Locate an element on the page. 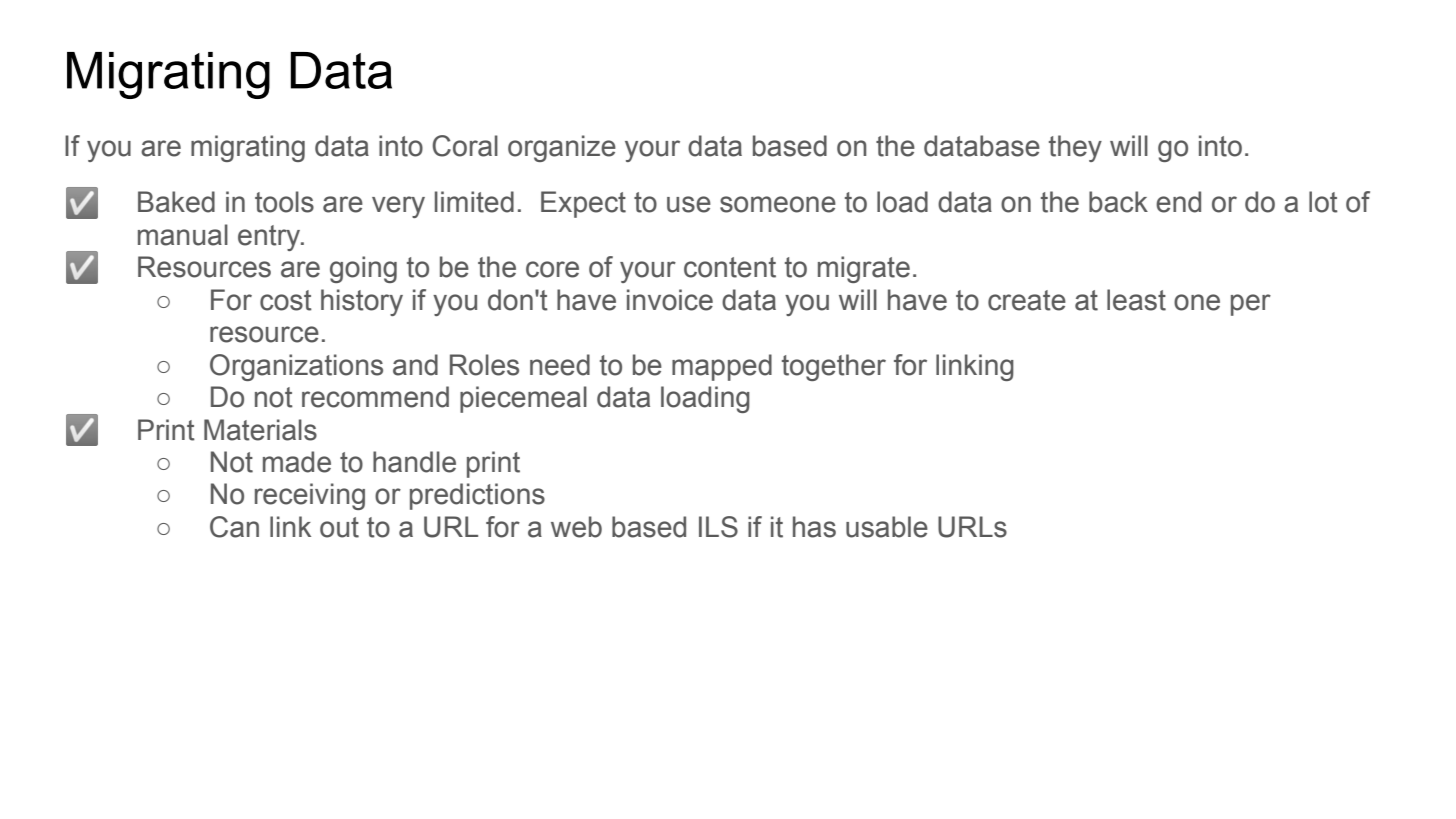 The image size is (1456, 819). together is located at coordinates (834, 367).
